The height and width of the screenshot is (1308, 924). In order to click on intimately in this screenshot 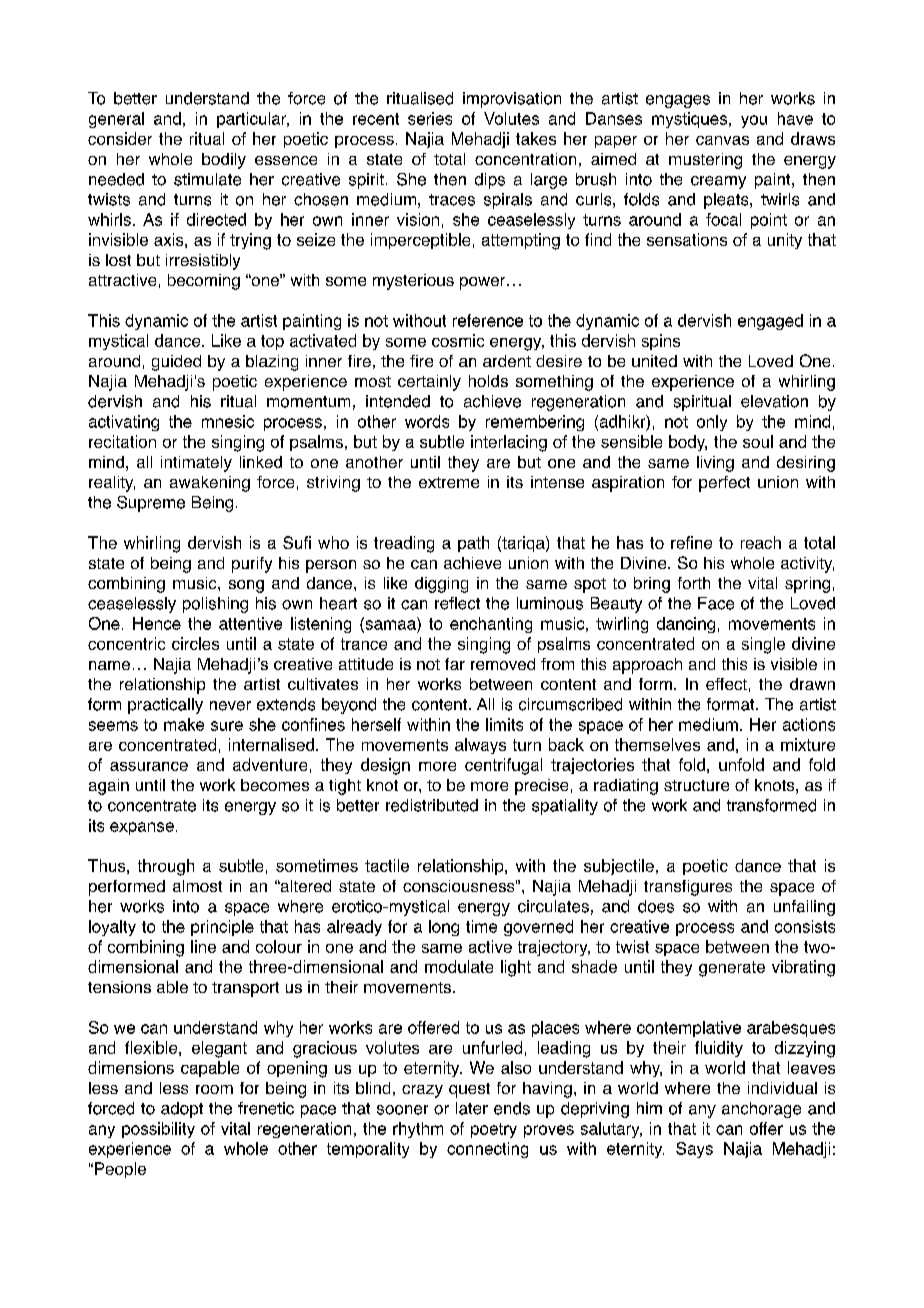, I will do `click(196, 464)`.
